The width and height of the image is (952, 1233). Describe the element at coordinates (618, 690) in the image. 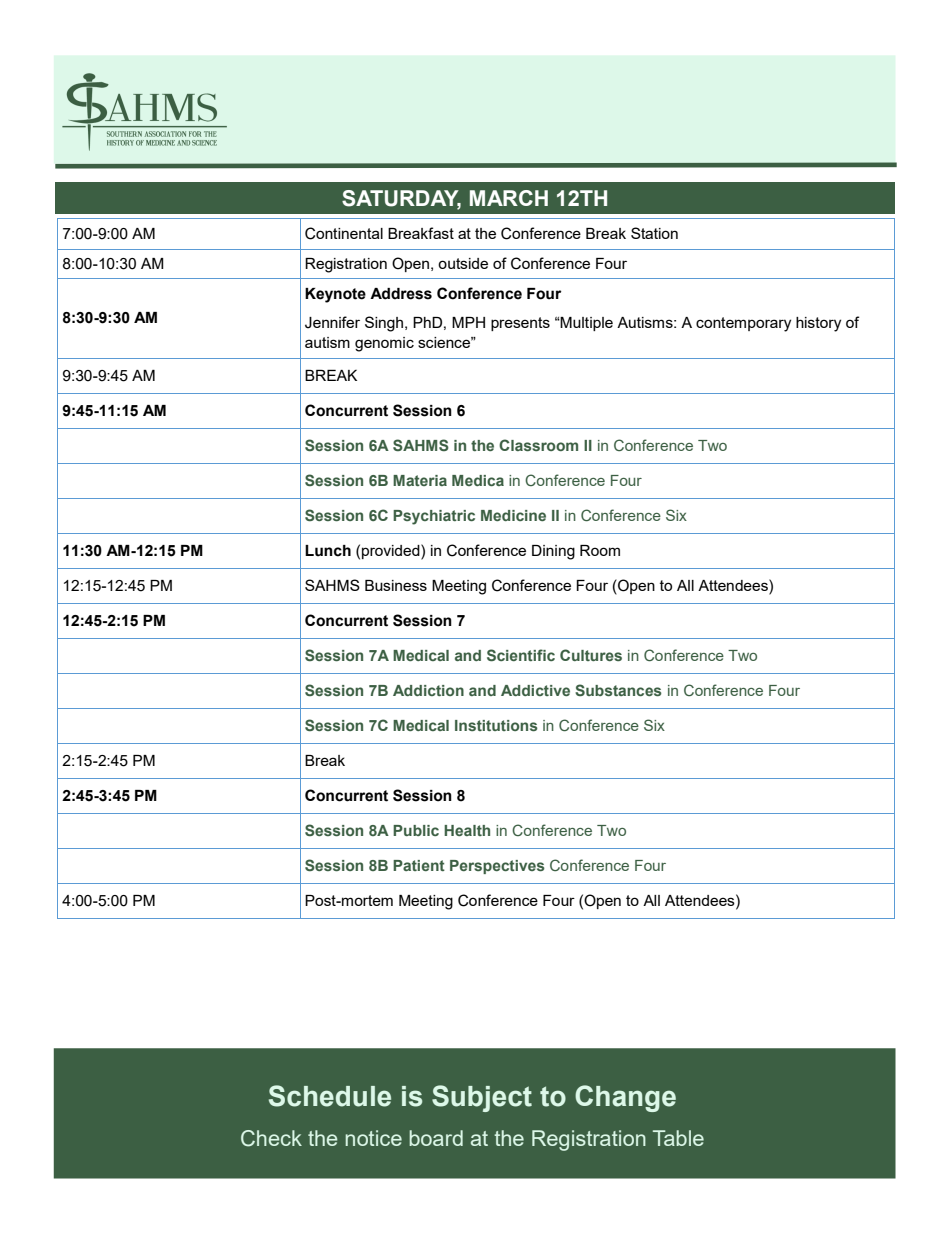

I see `Substances` at that location.
